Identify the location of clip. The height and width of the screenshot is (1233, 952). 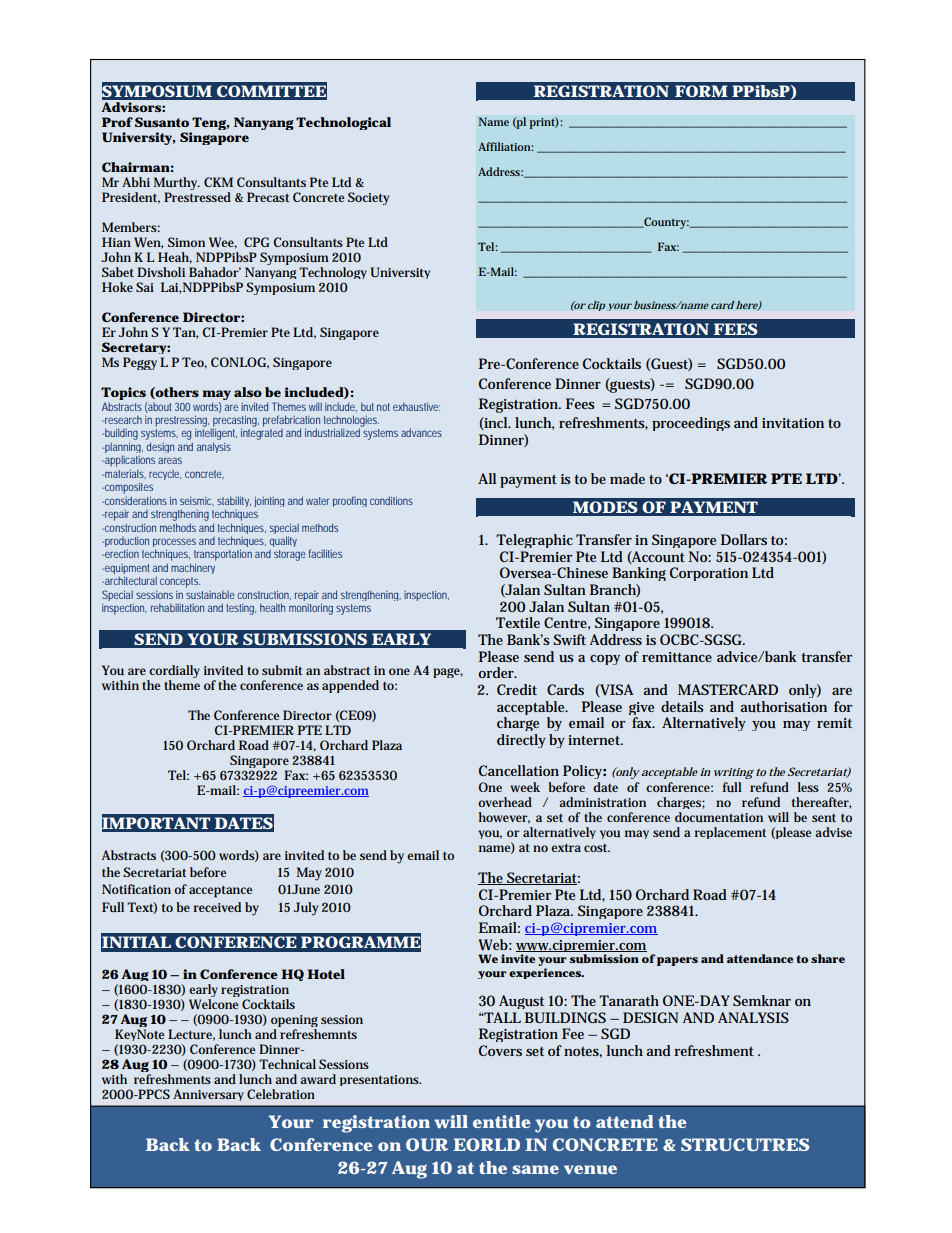
(596, 306).
